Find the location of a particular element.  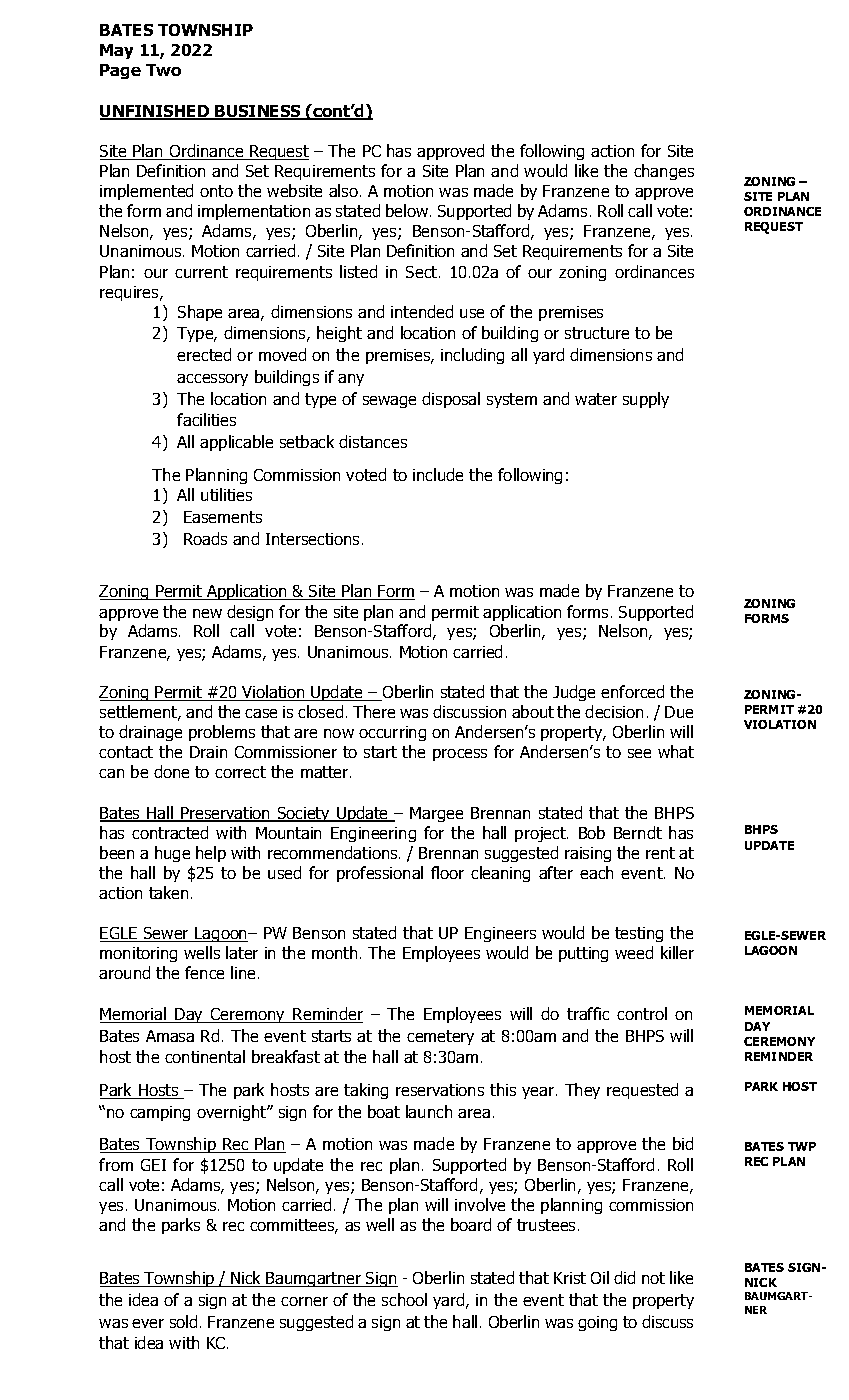

sold is located at coordinates (183, 1321).
